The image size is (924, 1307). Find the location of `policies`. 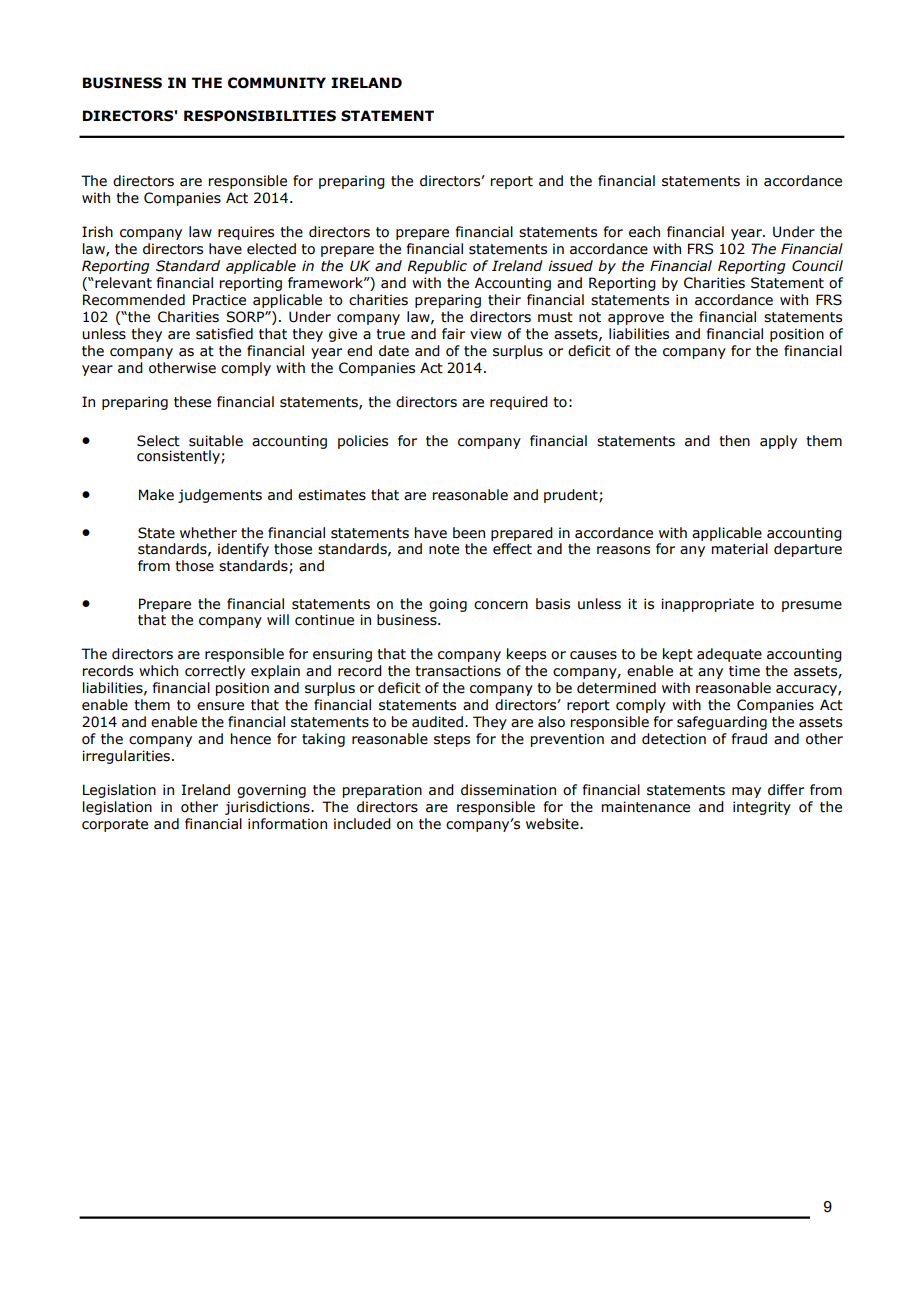

policies is located at coordinates (363, 442).
